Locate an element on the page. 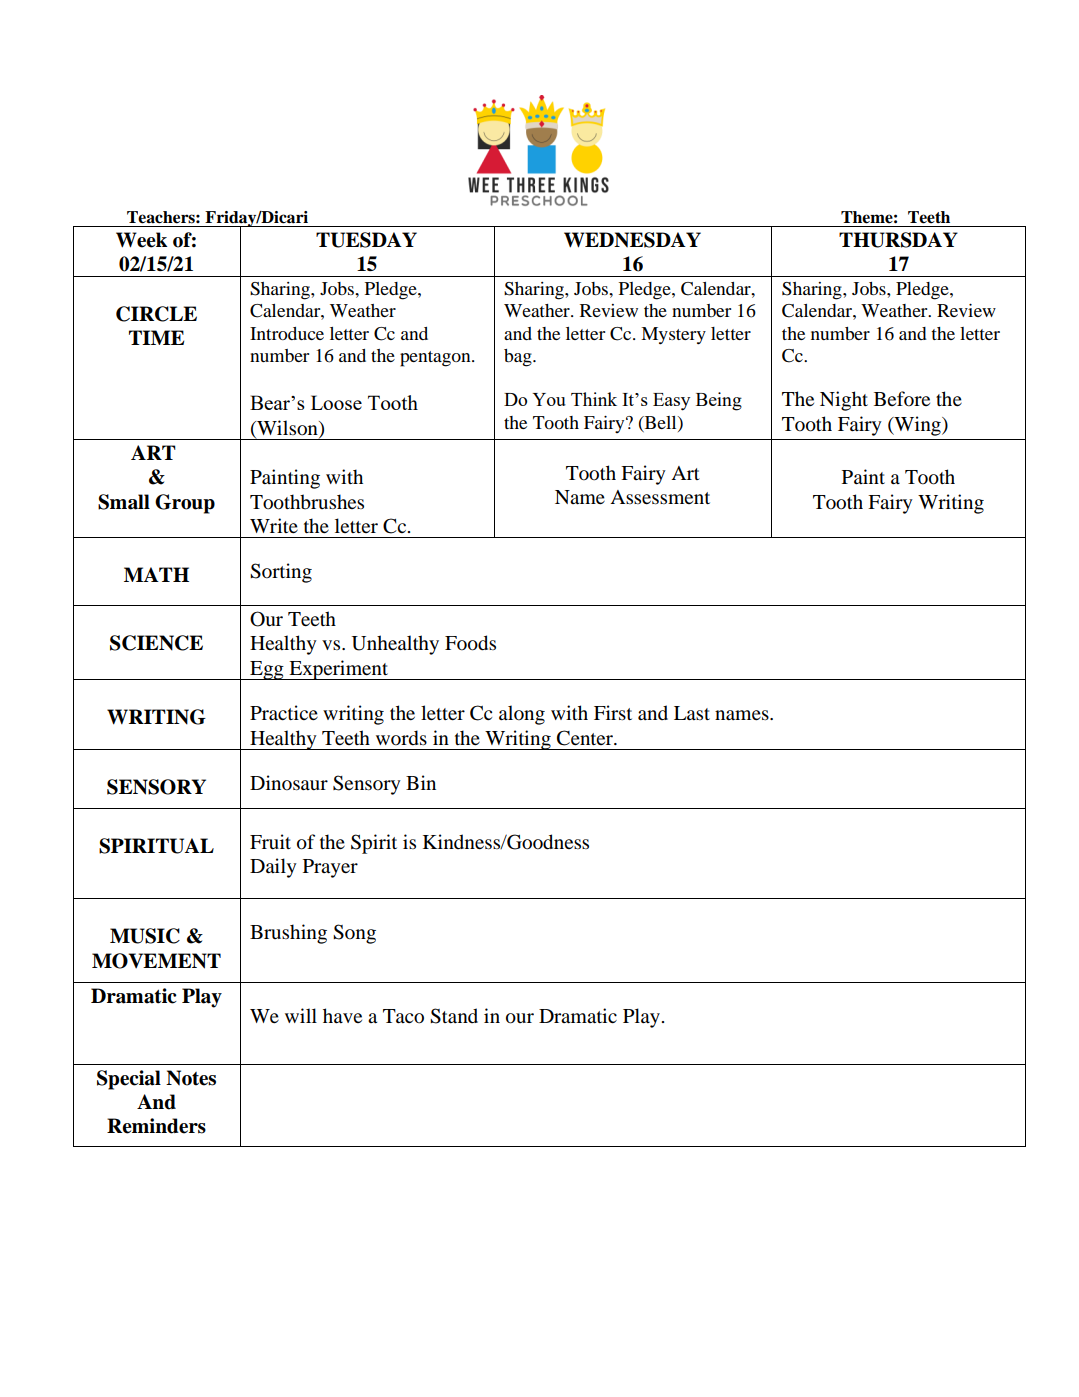 Image resolution: width=1079 pixels, height=1397 pixels. You is located at coordinates (549, 399).
